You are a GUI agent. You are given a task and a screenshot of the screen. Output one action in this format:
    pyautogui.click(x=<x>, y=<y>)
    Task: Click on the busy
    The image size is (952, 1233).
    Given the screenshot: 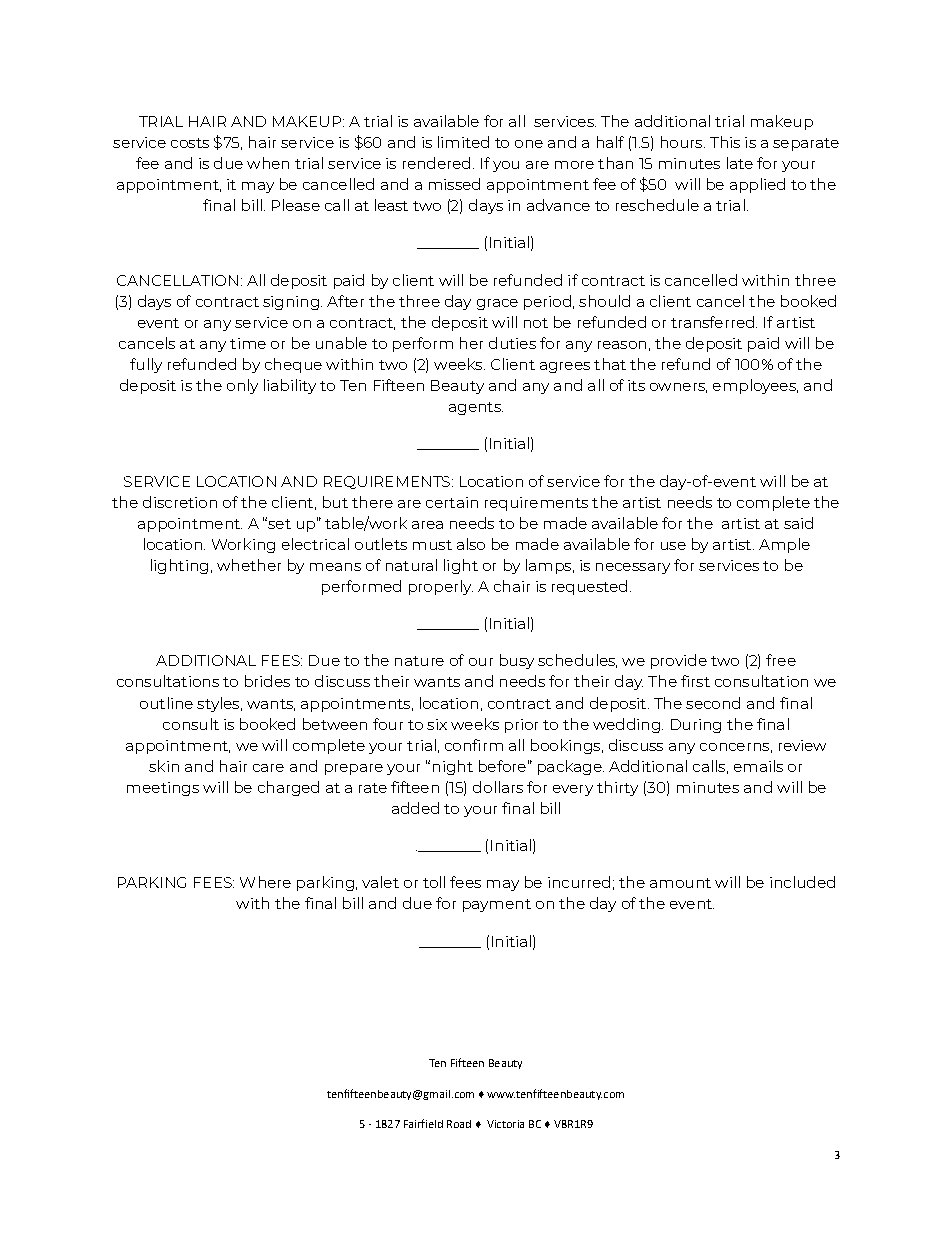 What is the action you would take?
    pyautogui.click(x=517, y=661)
